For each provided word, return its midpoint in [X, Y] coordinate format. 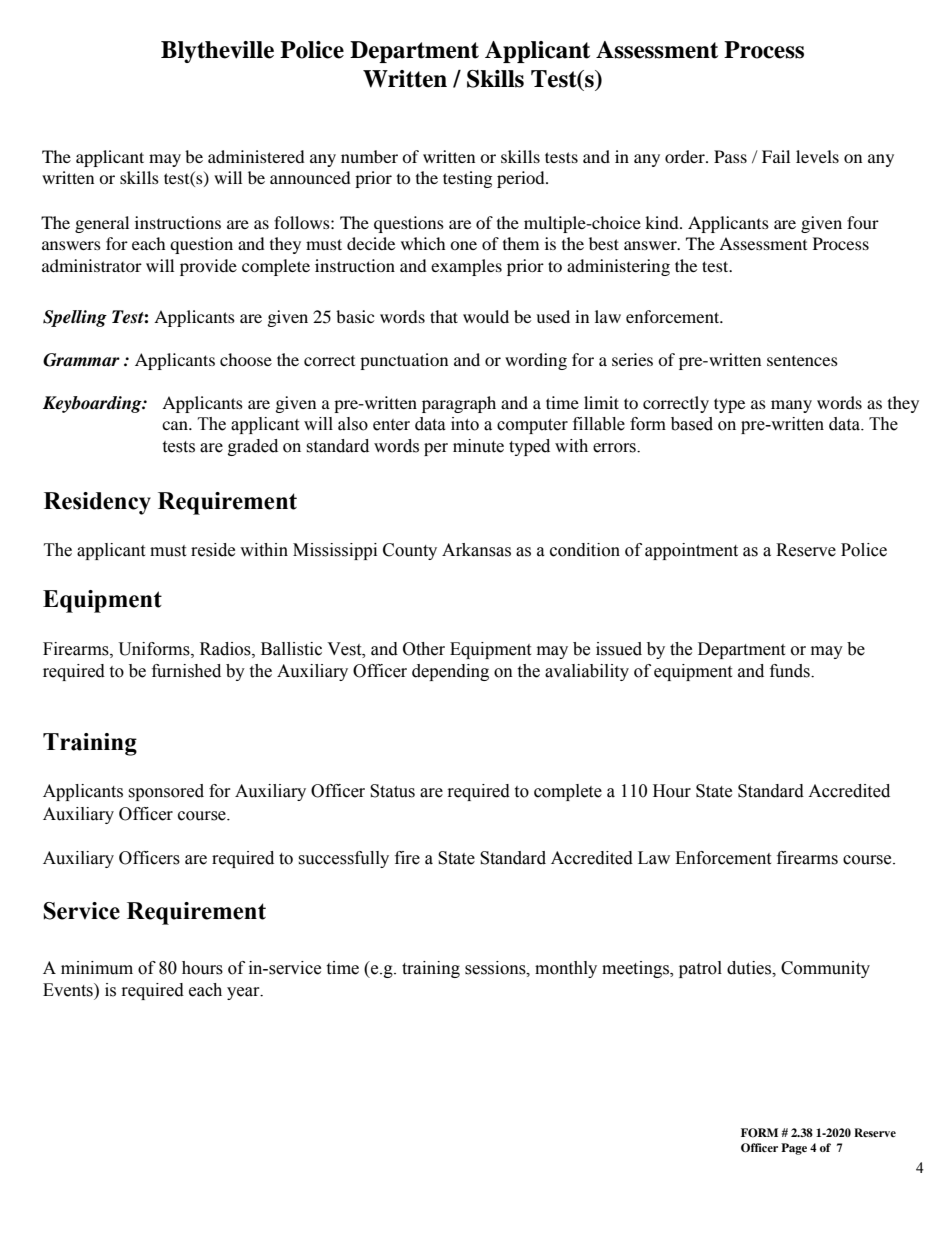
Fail [776, 156]
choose [246, 359]
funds [791, 671]
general [102, 224]
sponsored [166, 792]
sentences [802, 361]
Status [392, 791]
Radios [226, 649]
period [522, 179]
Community [825, 969]
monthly [566, 969]
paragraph [459, 404]
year [244, 993]
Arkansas [476, 550]
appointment [691, 551]
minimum [97, 968]
